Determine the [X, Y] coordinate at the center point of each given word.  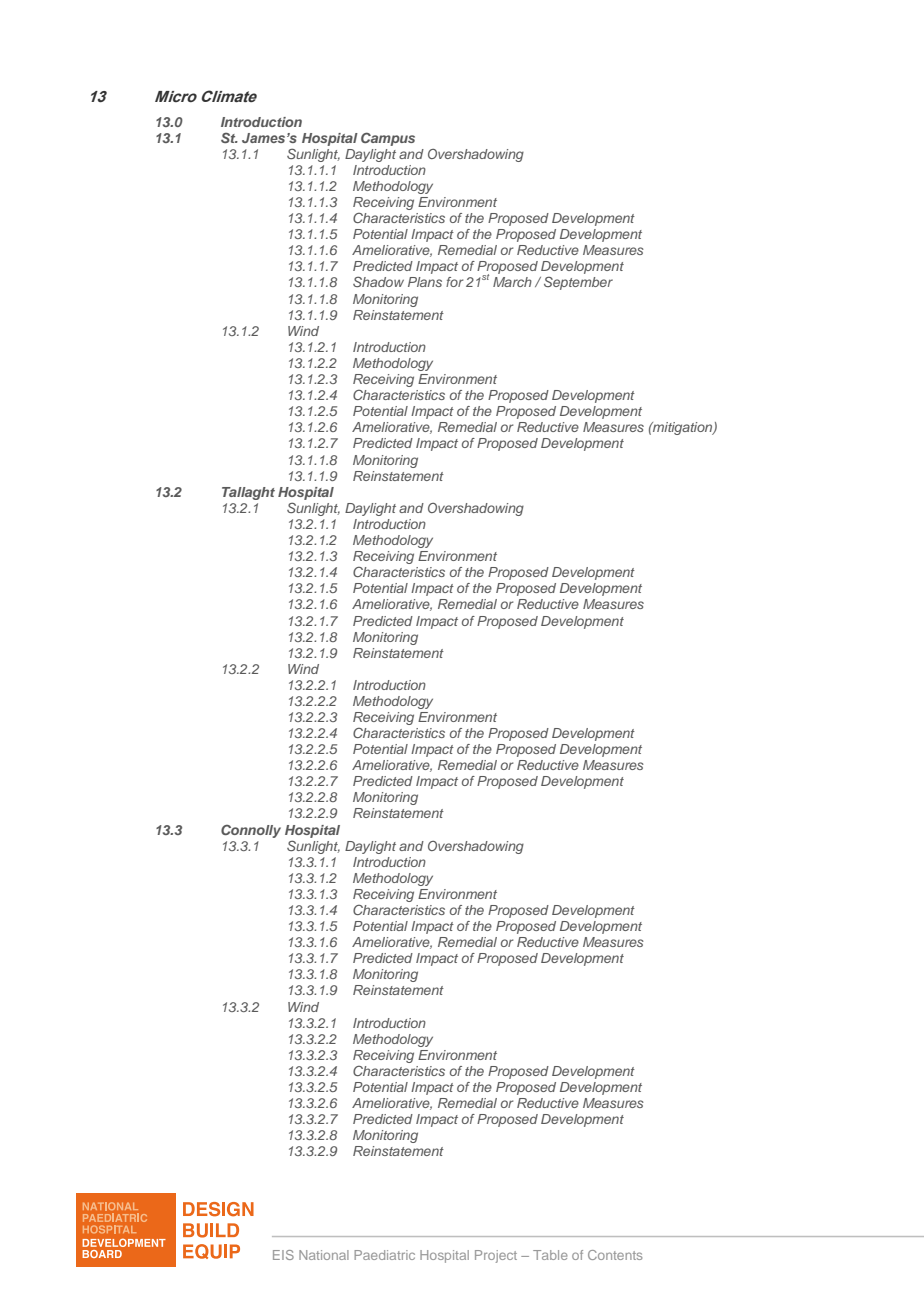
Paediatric [384, 1255]
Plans [425, 282]
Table [550, 1255]
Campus [388, 139]
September [578, 283]
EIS [283, 1255]
